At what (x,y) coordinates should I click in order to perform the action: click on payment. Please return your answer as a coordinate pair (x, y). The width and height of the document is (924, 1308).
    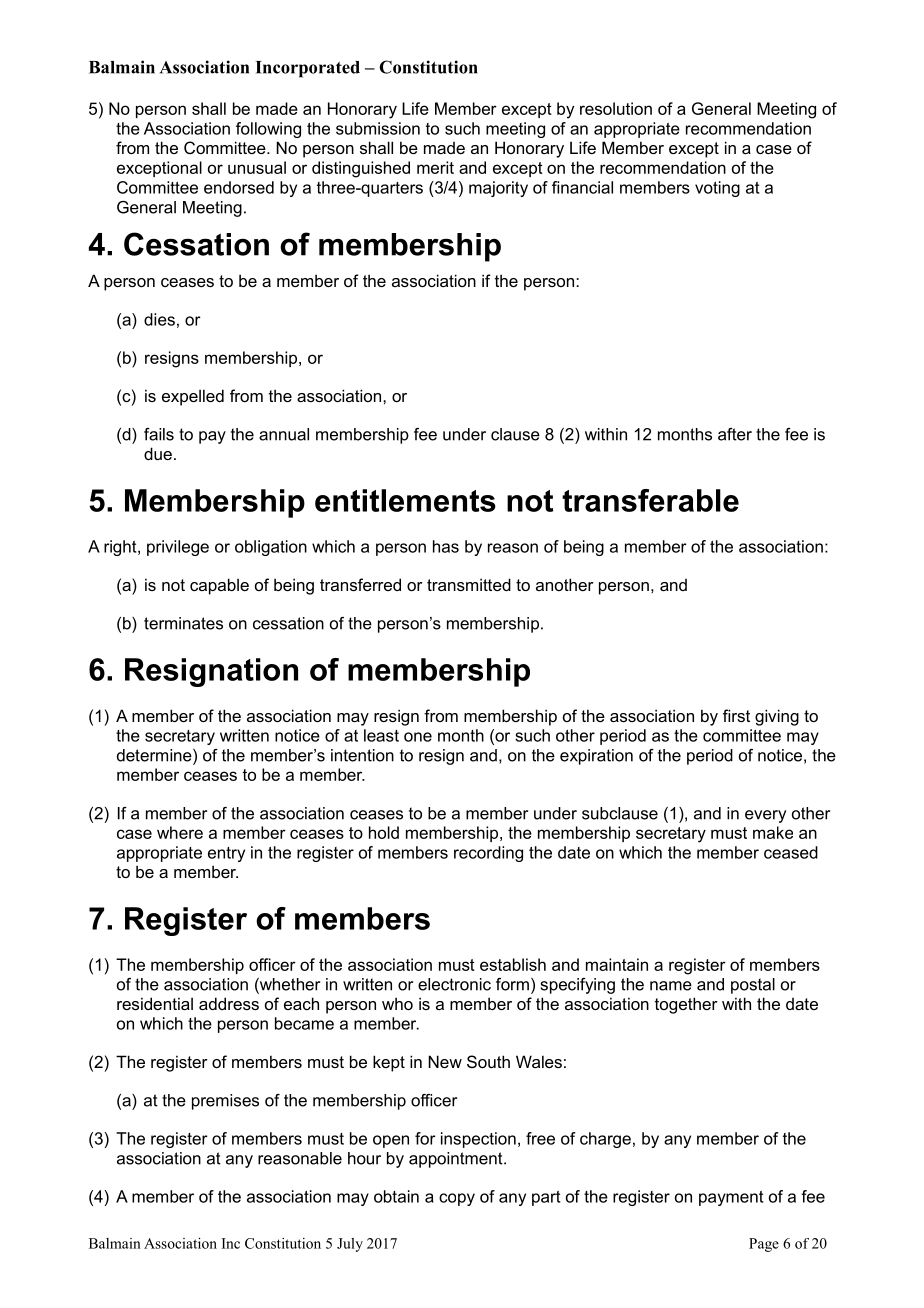
    Looking at the image, I should click on (731, 1198).
